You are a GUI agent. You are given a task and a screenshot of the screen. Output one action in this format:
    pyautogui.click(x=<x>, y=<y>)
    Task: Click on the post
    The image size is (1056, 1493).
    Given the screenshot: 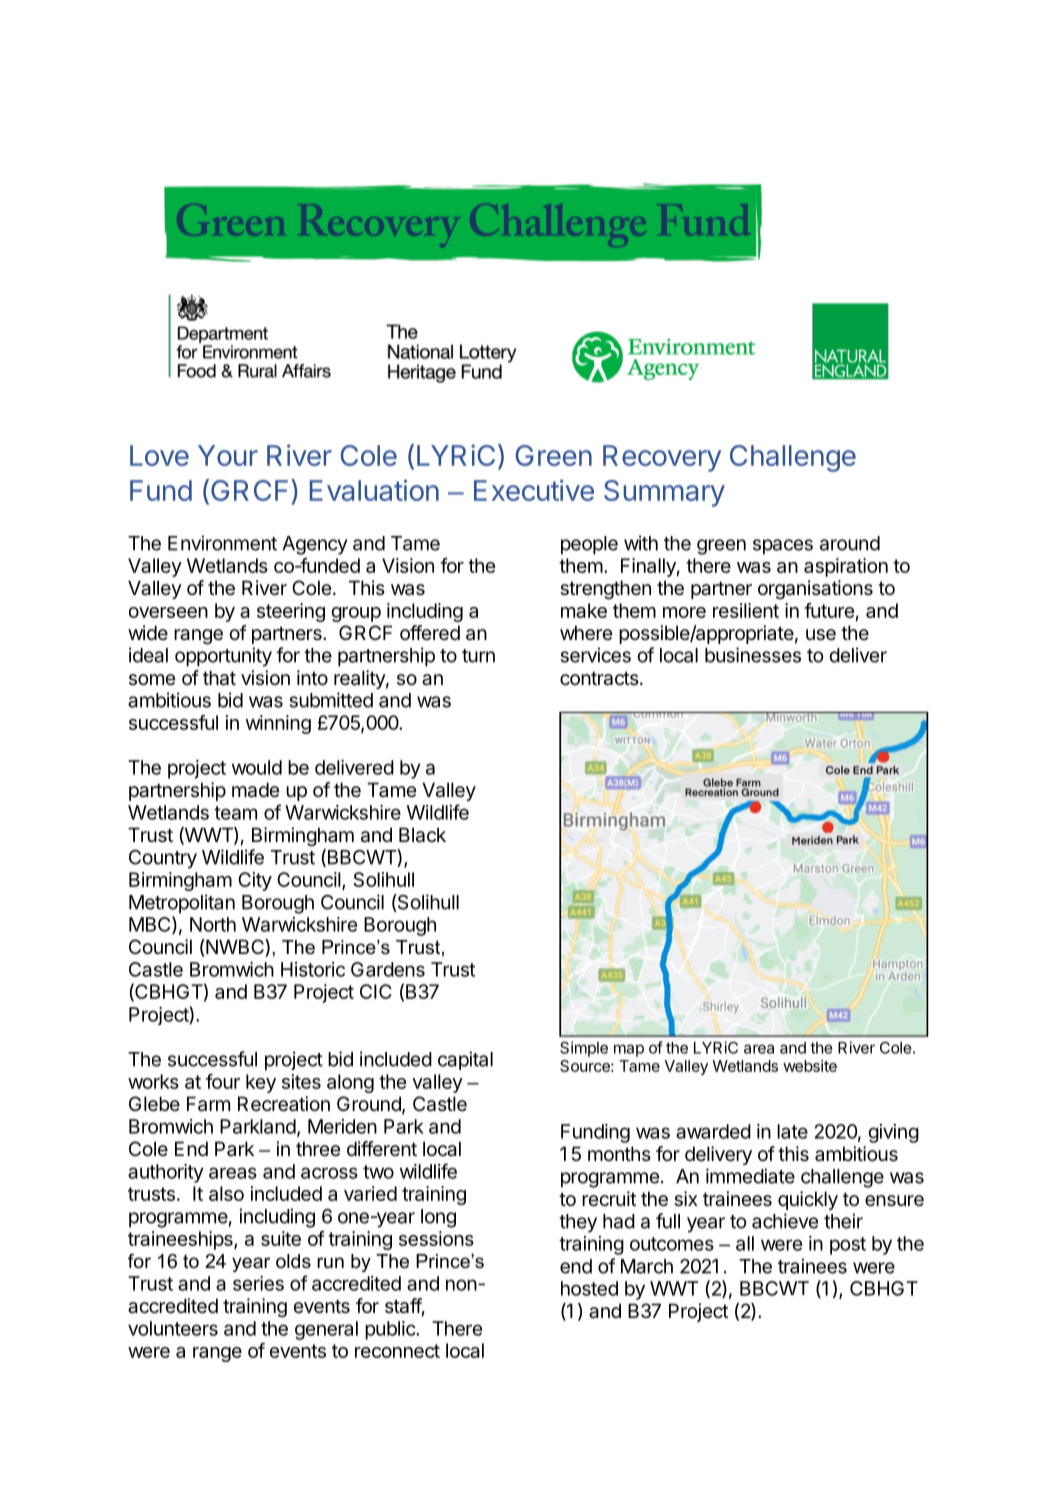 What is the action you would take?
    pyautogui.click(x=848, y=1246)
